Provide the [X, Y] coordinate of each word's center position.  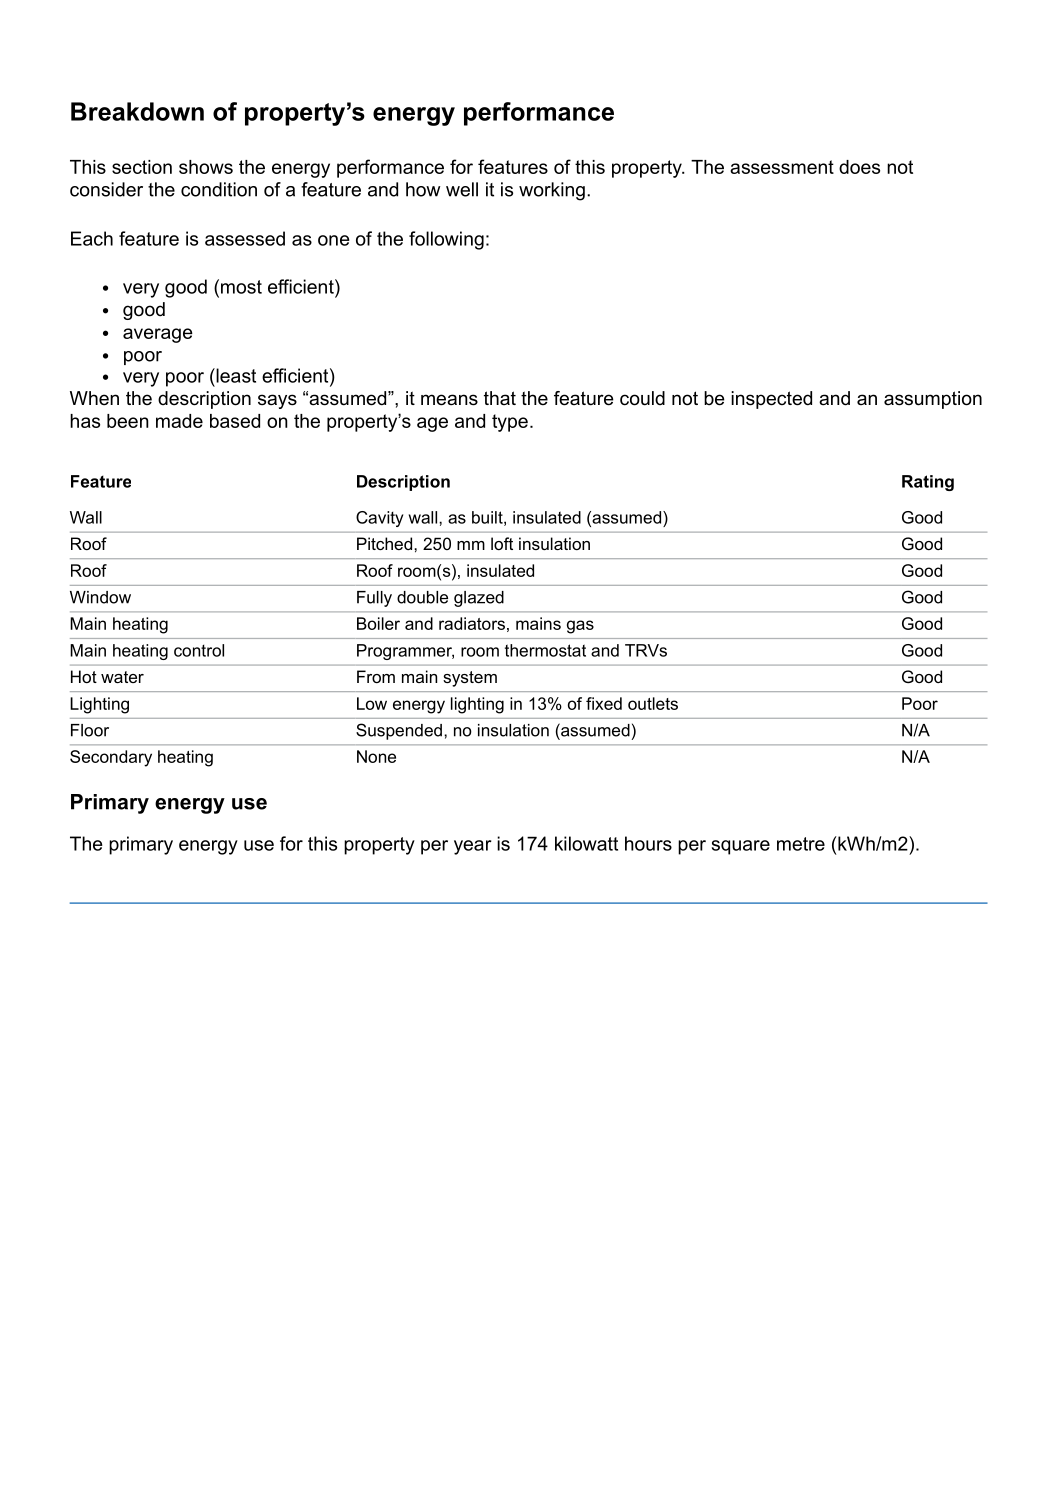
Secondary [111, 758]
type [510, 423]
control [199, 650]
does [859, 167]
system [470, 679]
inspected [771, 400]
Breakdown [137, 111]
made [179, 421]
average [158, 335]
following [446, 240]
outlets [653, 703]
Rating [928, 483]
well [462, 189]
